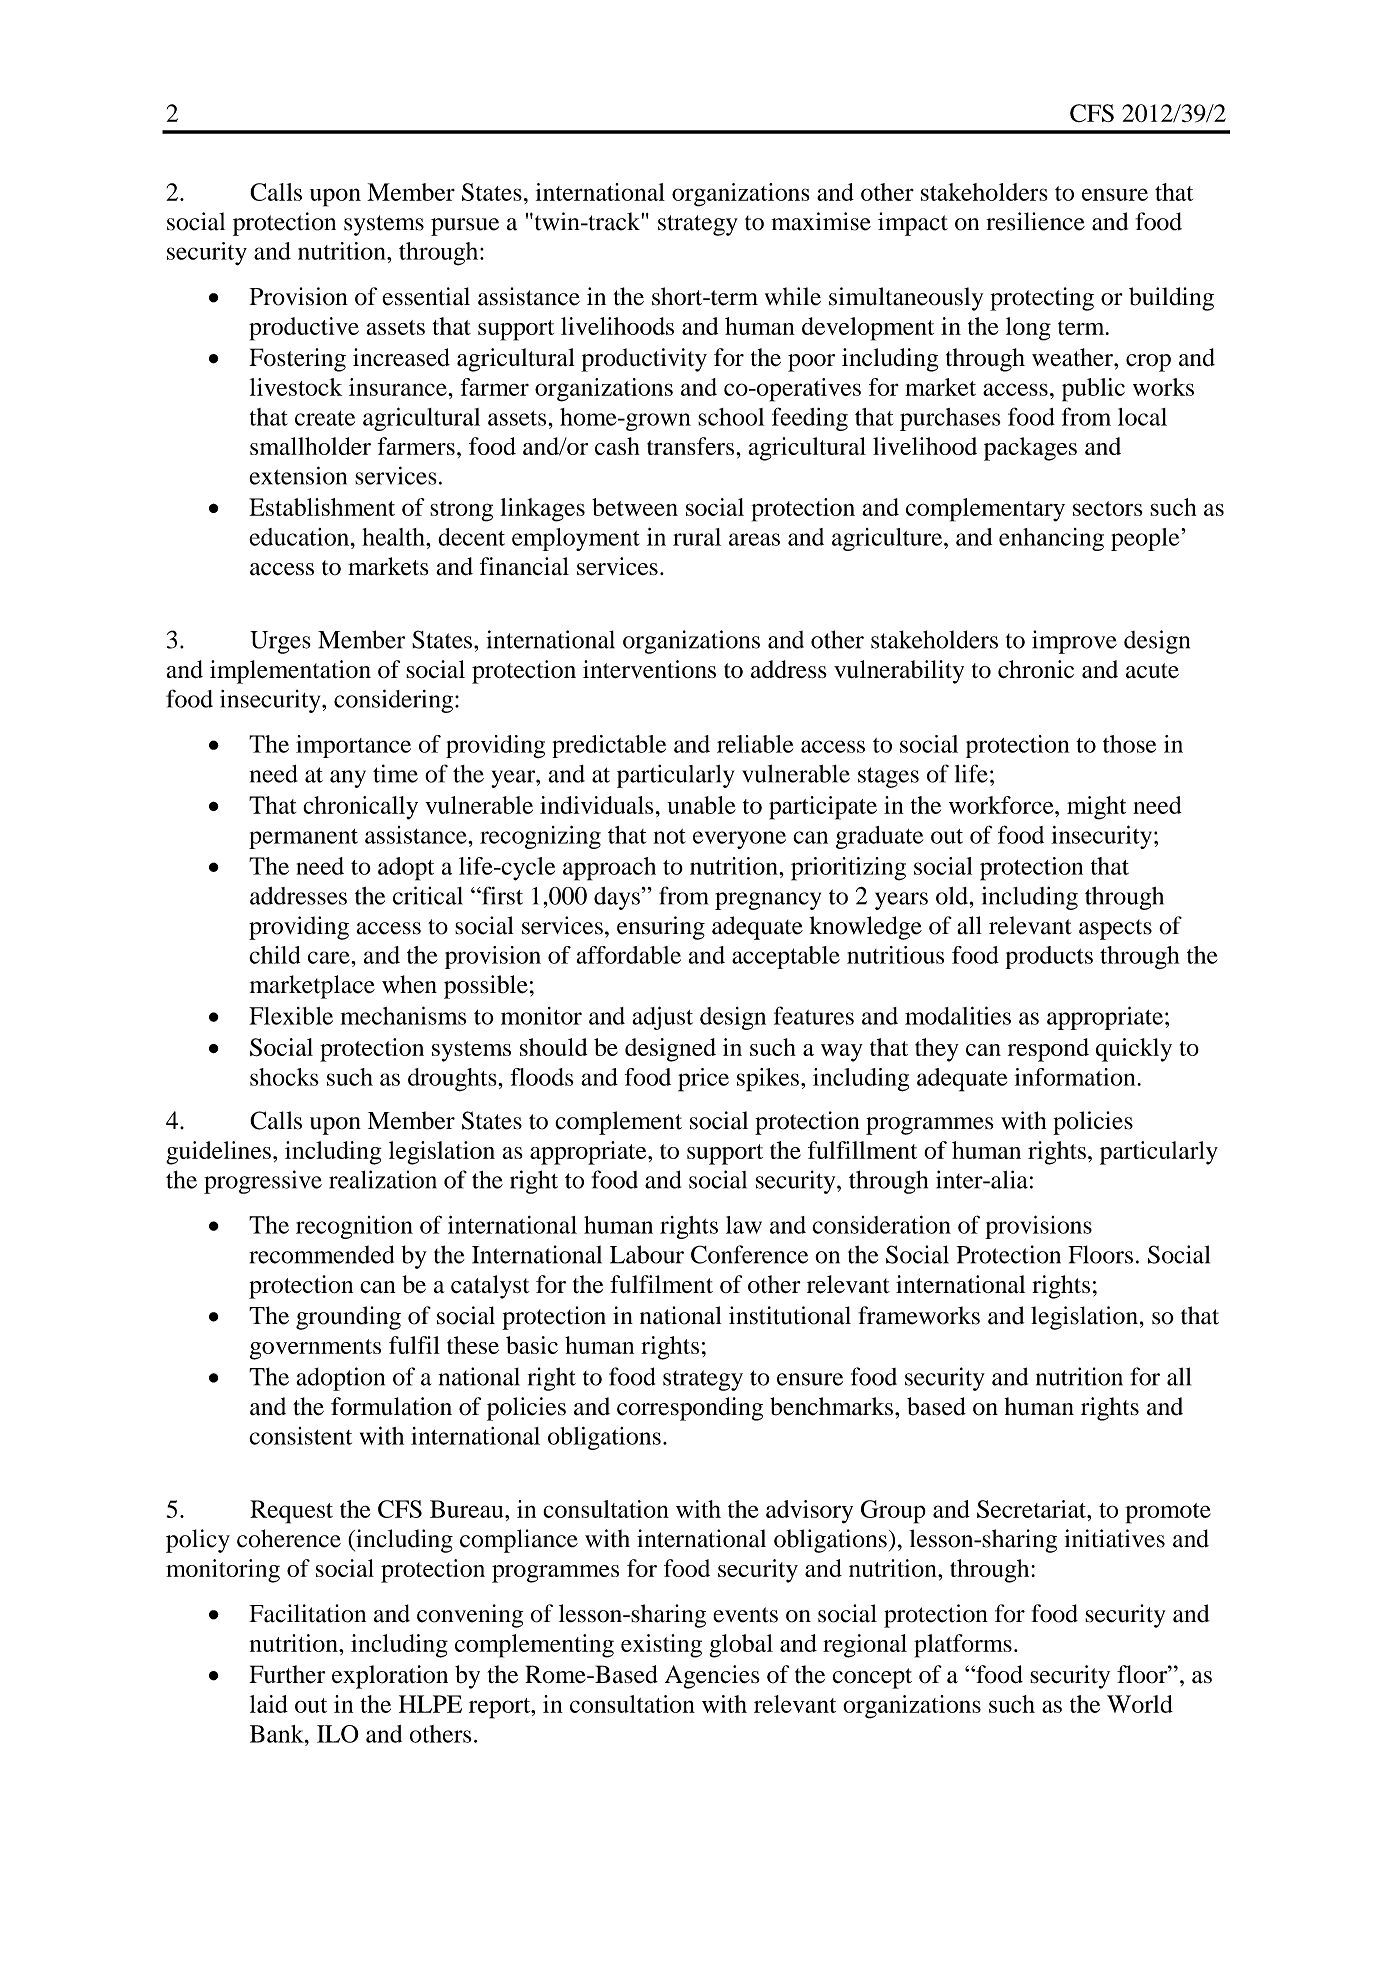  I want to click on productive, so click(304, 329).
